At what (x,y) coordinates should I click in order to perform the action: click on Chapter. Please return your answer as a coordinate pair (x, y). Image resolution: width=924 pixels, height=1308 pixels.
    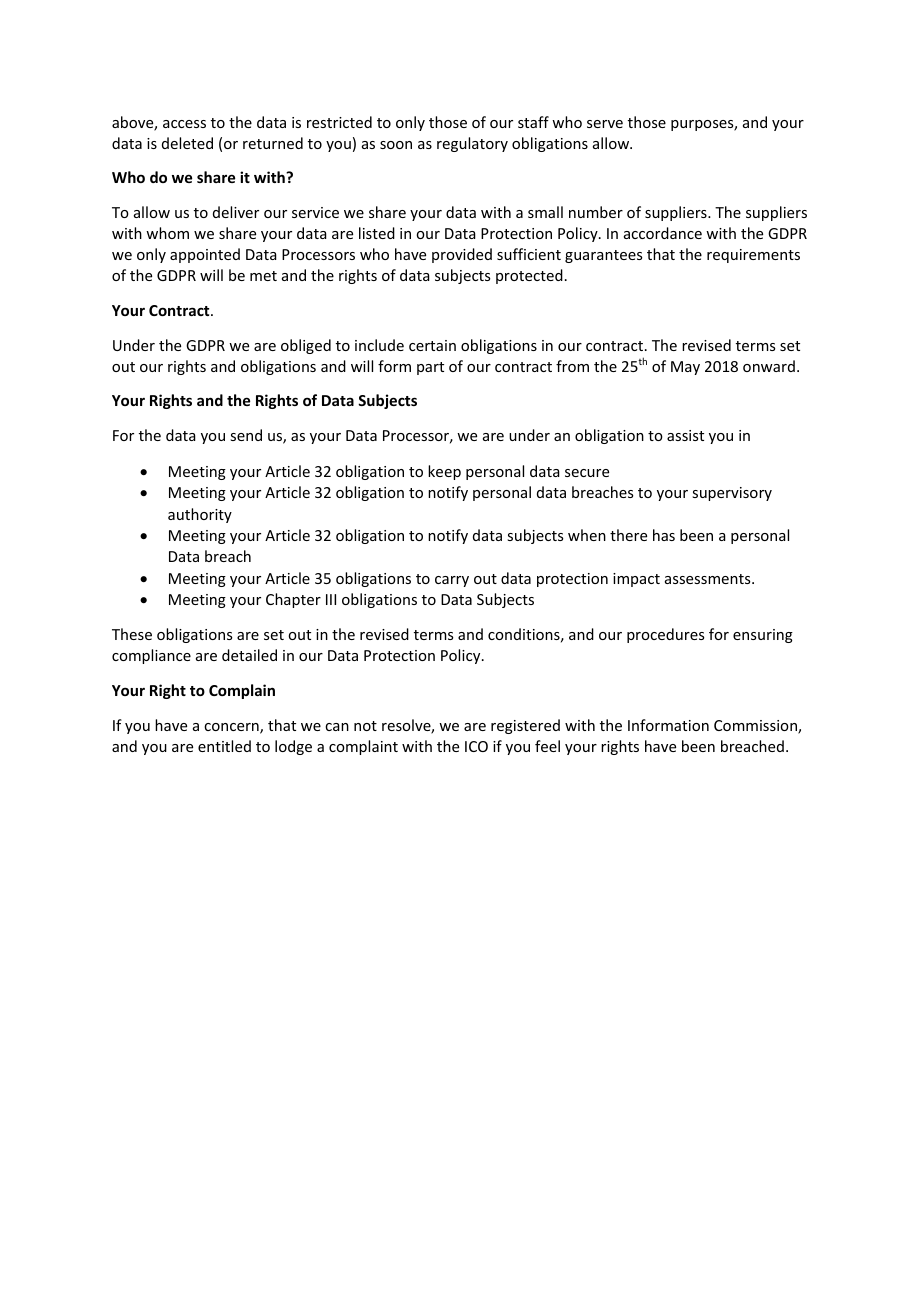
    Looking at the image, I should click on (293, 600).
